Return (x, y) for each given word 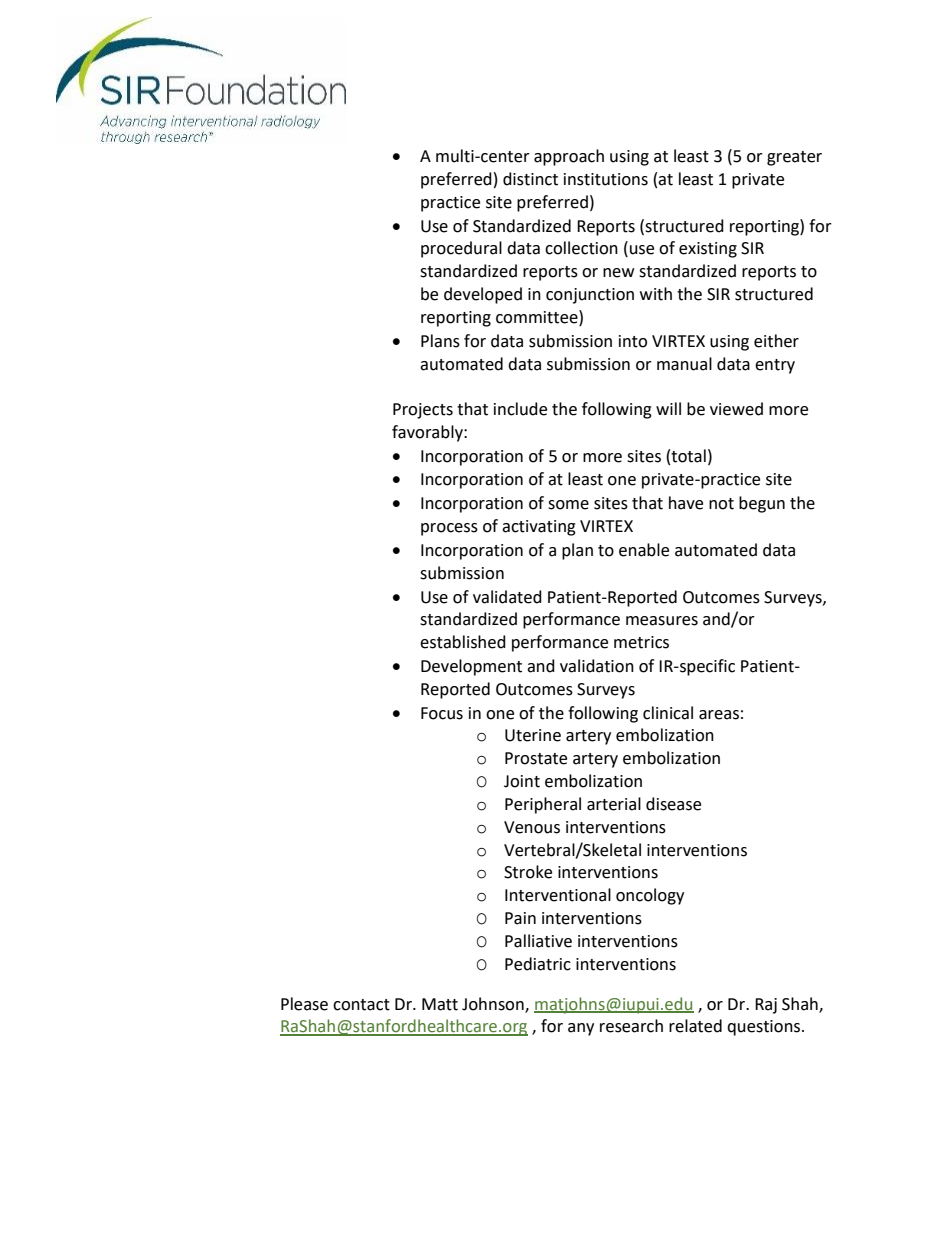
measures (662, 621)
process (449, 529)
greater (794, 158)
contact (361, 1005)
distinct (530, 179)
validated (507, 597)
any (581, 1029)
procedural (461, 249)
